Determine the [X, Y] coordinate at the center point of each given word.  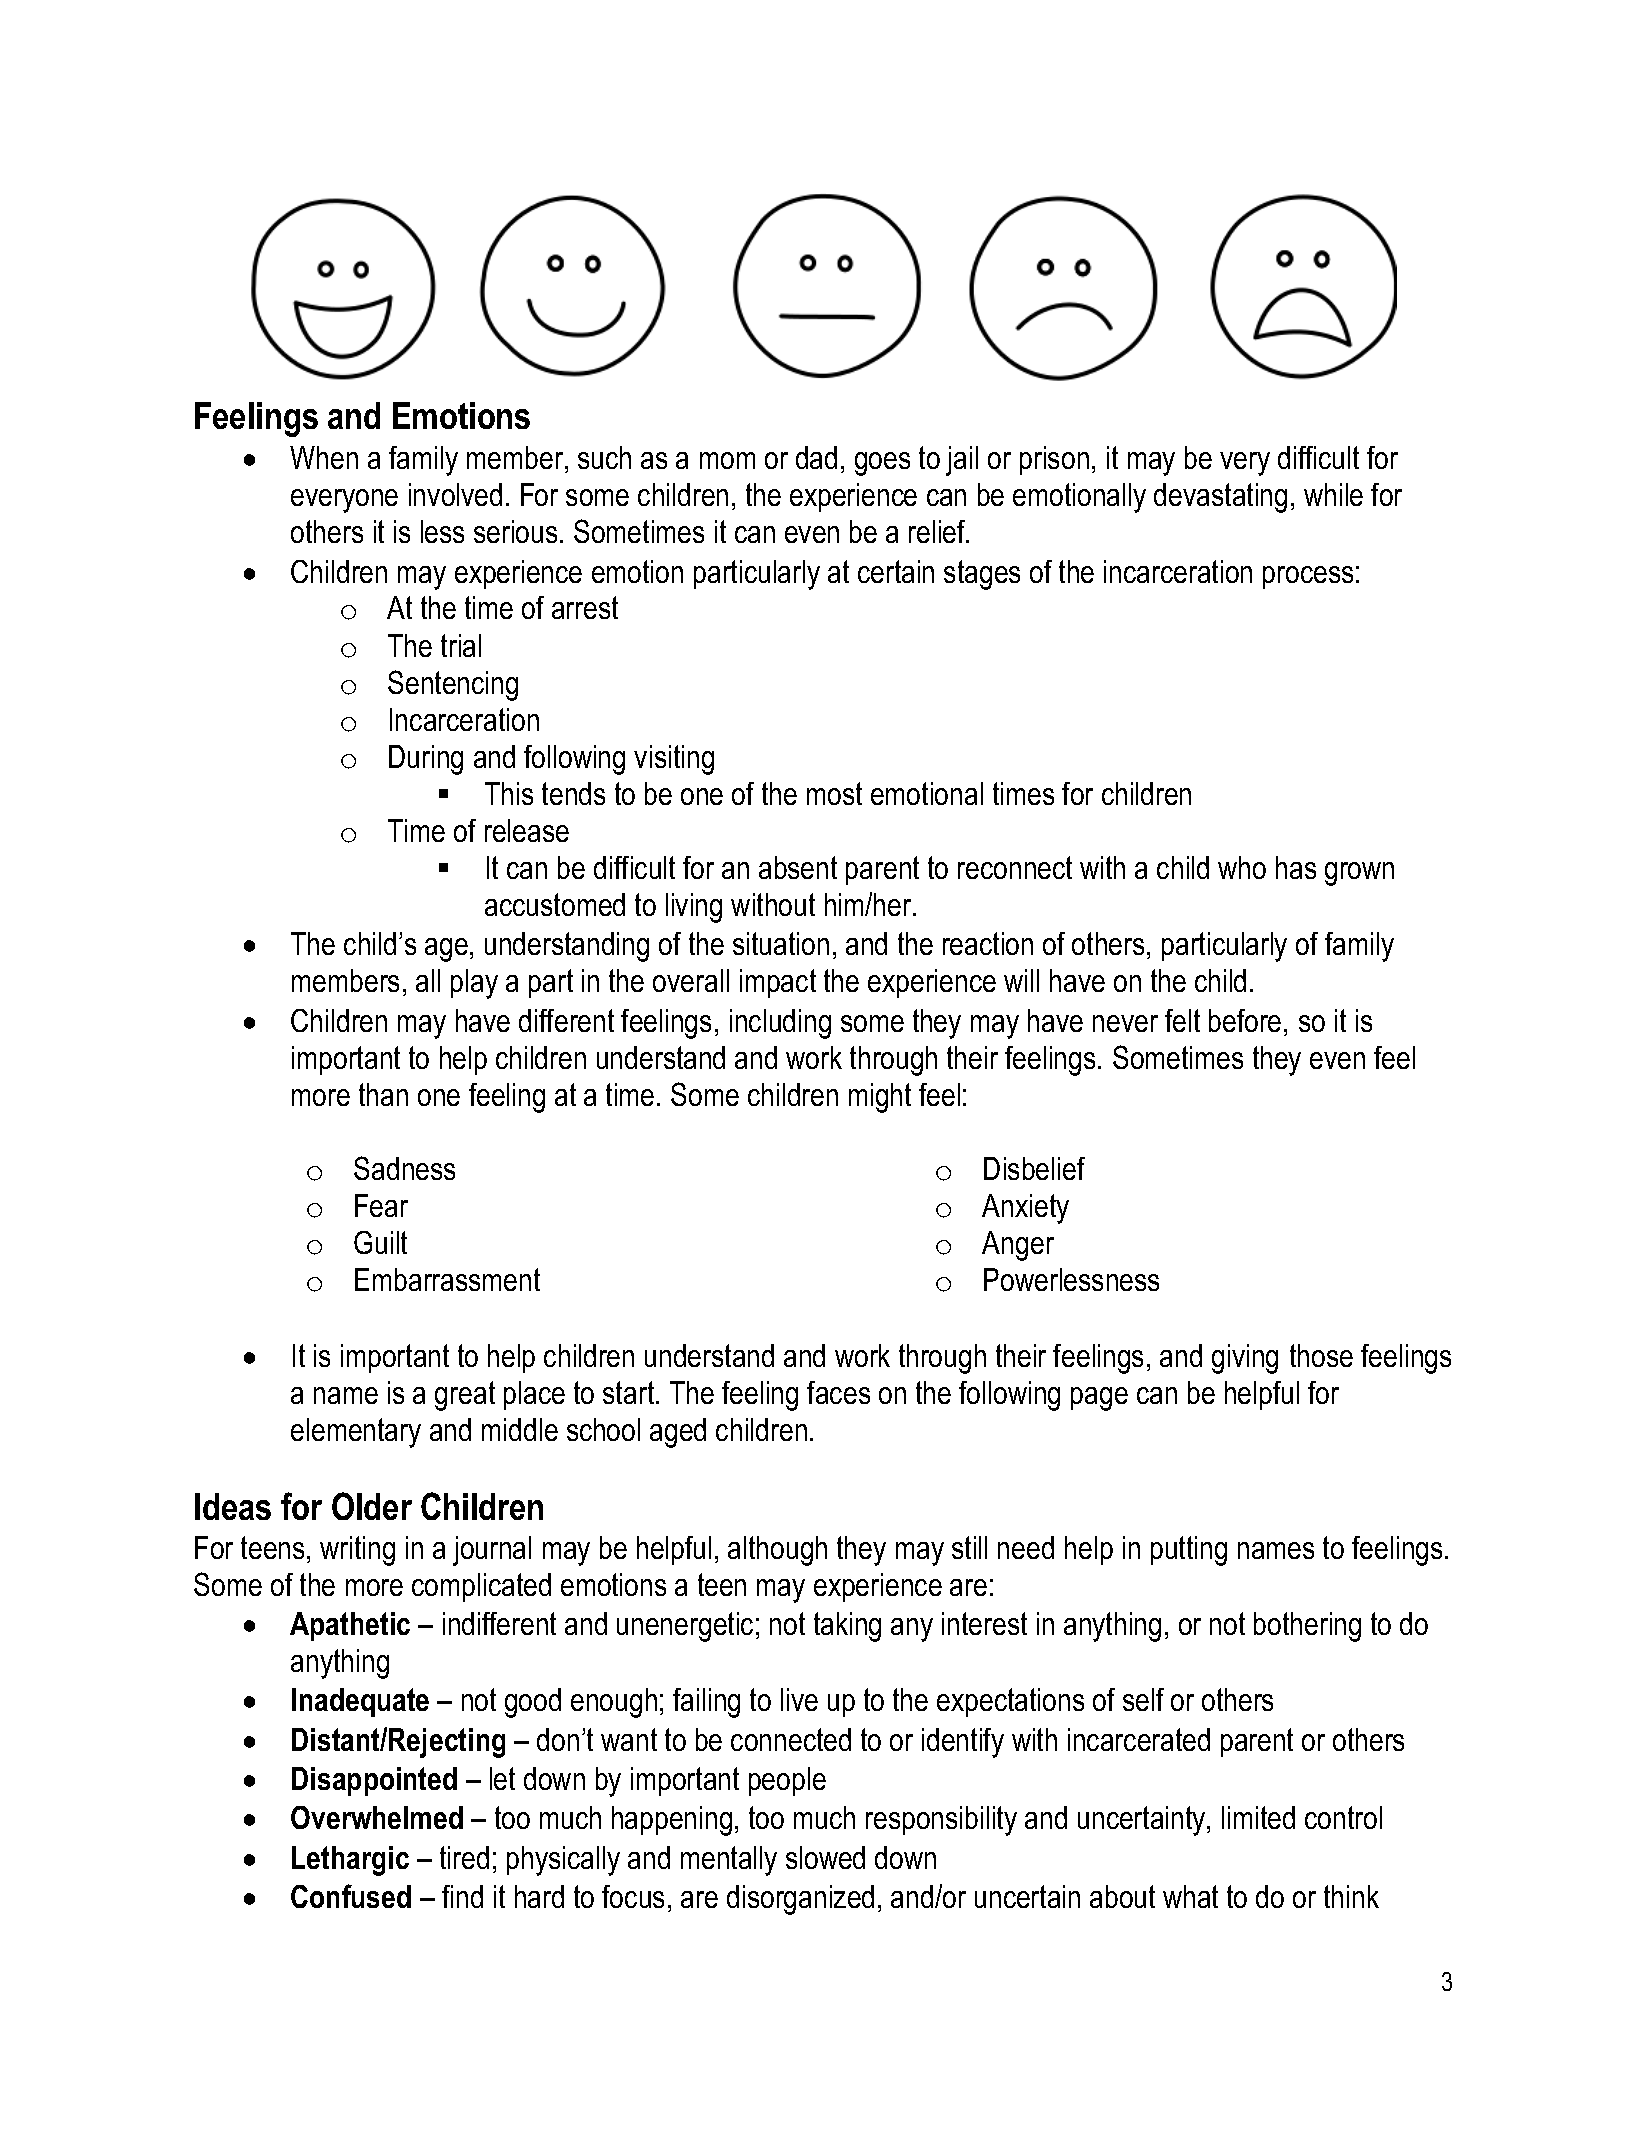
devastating [1220, 498]
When [324, 457]
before [1245, 1020]
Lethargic [350, 1861]
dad [816, 457]
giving [1245, 1359]
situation [781, 943]
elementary [356, 1433]
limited [1258, 1817]
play [474, 984]
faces [838, 1392]
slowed [825, 1857]
